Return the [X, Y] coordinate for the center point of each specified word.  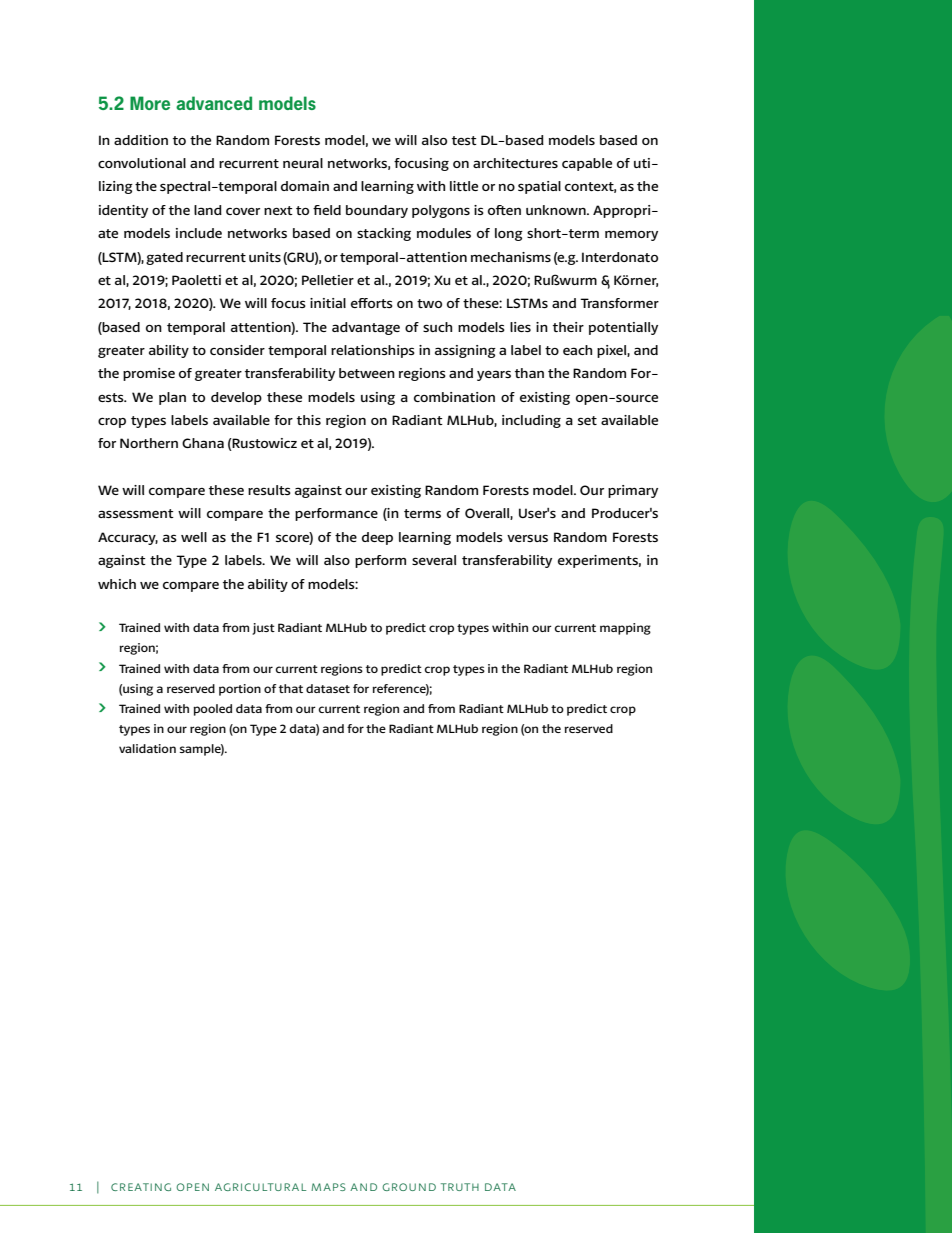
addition [141, 140]
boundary [377, 211]
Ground [409, 1187]
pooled [212, 710]
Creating [141, 1187]
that [291, 688]
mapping [625, 629]
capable [587, 164]
